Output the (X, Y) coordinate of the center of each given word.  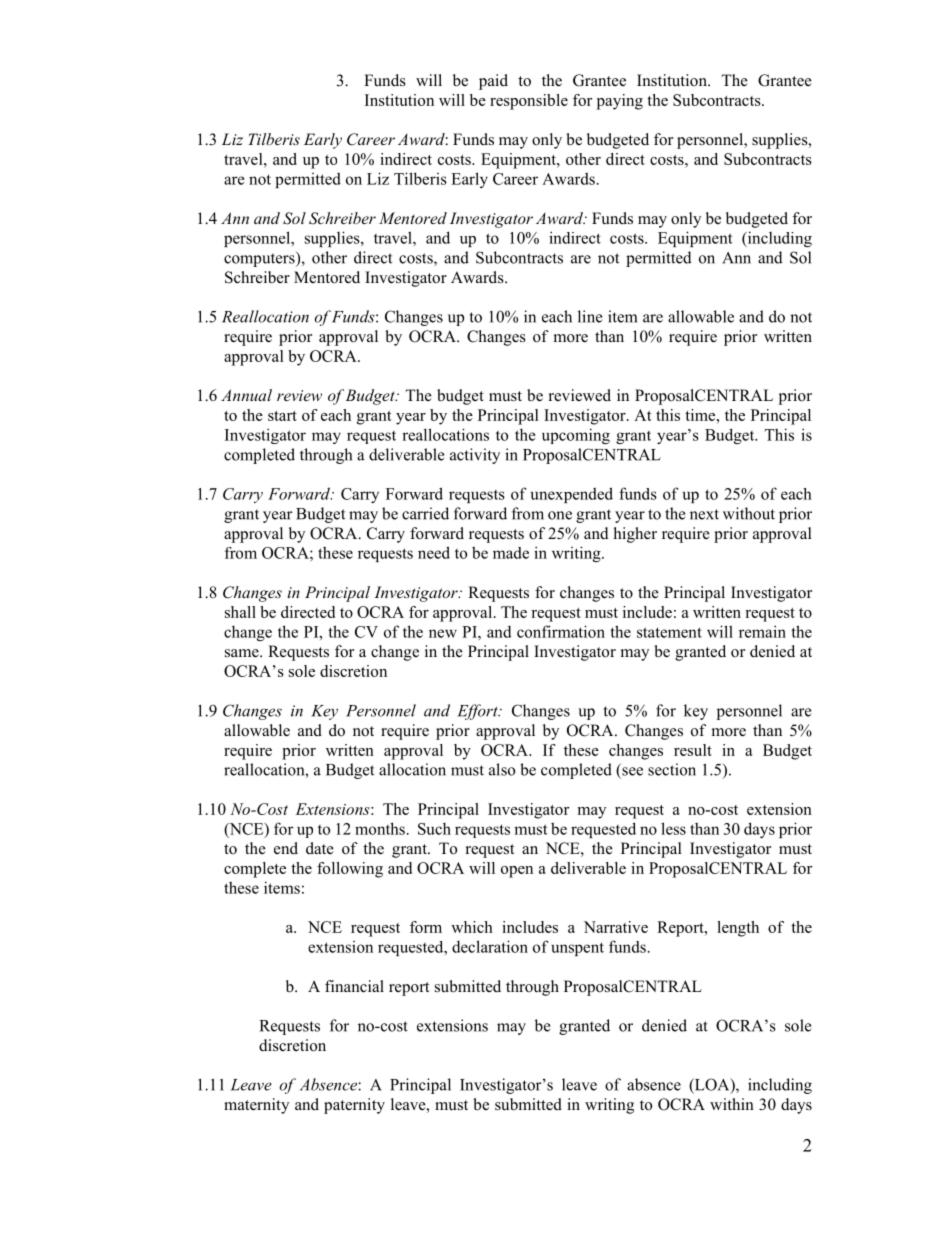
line (590, 316)
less (673, 828)
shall (240, 612)
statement (669, 632)
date (320, 848)
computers (260, 259)
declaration (490, 946)
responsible (529, 102)
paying (620, 102)
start (282, 416)
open (517, 872)
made (511, 553)
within (732, 1104)
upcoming (576, 436)
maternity (256, 1106)
